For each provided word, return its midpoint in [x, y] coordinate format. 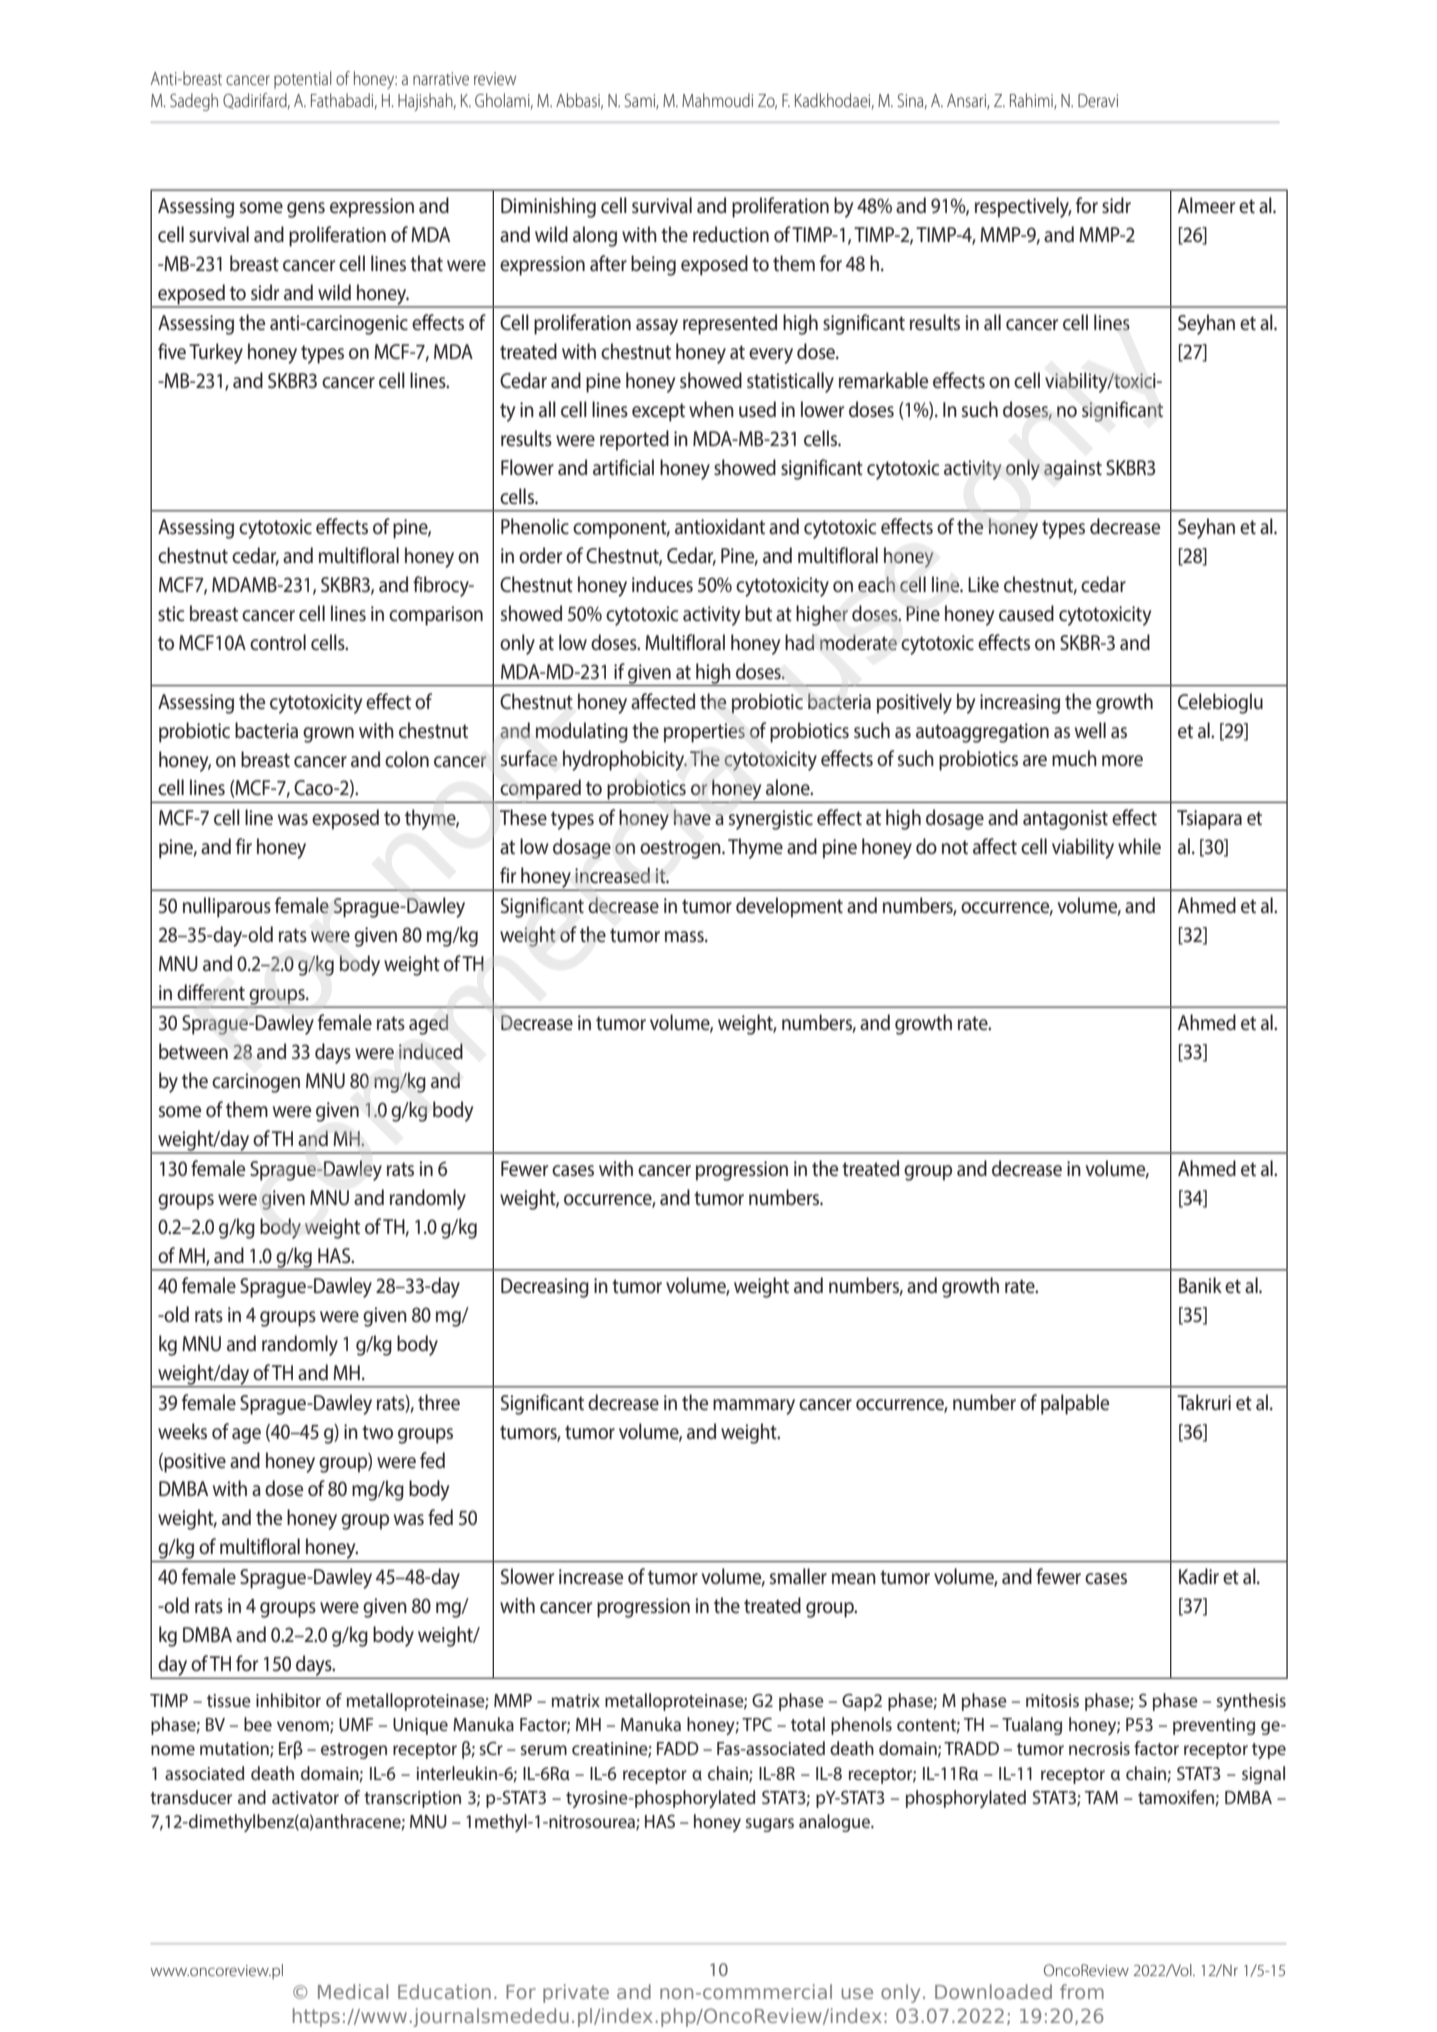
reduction [731, 234]
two [377, 1432]
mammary [754, 1407]
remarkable [883, 380]
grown [328, 735]
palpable [1075, 1404]
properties [704, 733]
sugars [770, 1825]
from [1082, 1991]
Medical [353, 1991]
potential [302, 80]
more [1122, 761]
